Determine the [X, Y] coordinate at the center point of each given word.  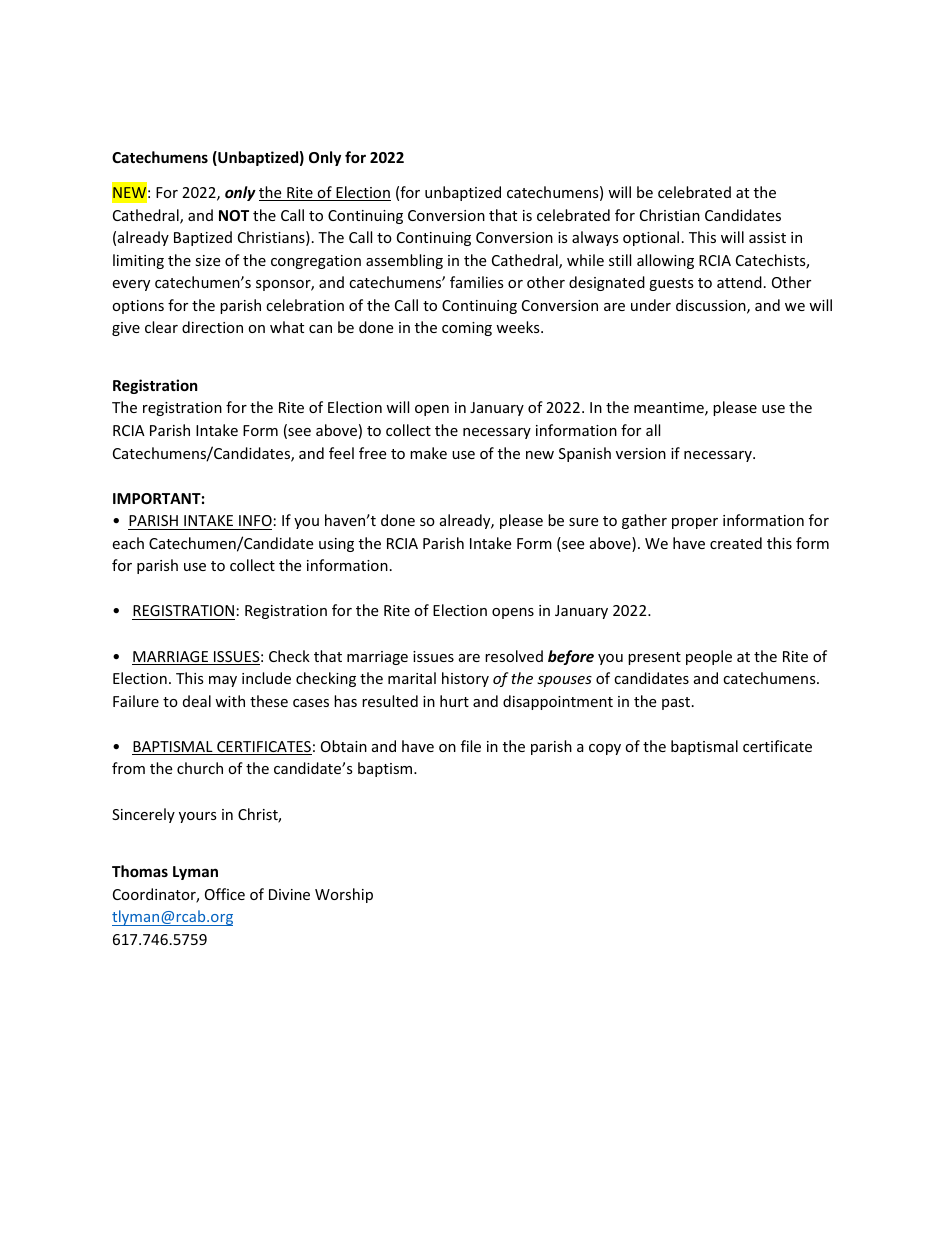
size [207, 260]
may [223, 681]
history [465, 679]
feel [341, 453]
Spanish [585, 454]
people [709, 657]
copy [605, 749]
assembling [404, 261]
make [428, 453]
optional [651, 238]
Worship [344, 895]
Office [225, 894]
